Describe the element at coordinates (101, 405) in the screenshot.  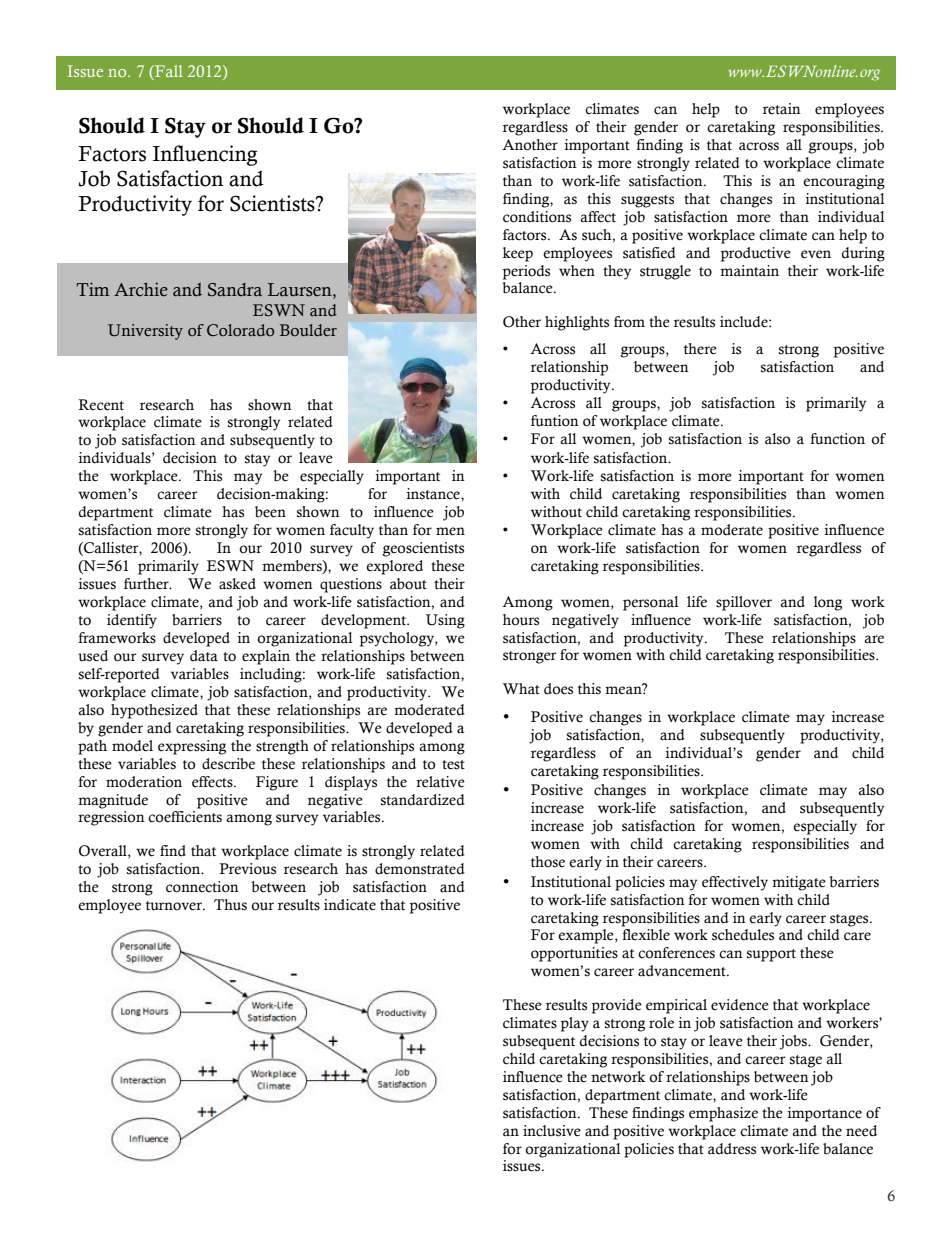
I see `Recent` at that location.
